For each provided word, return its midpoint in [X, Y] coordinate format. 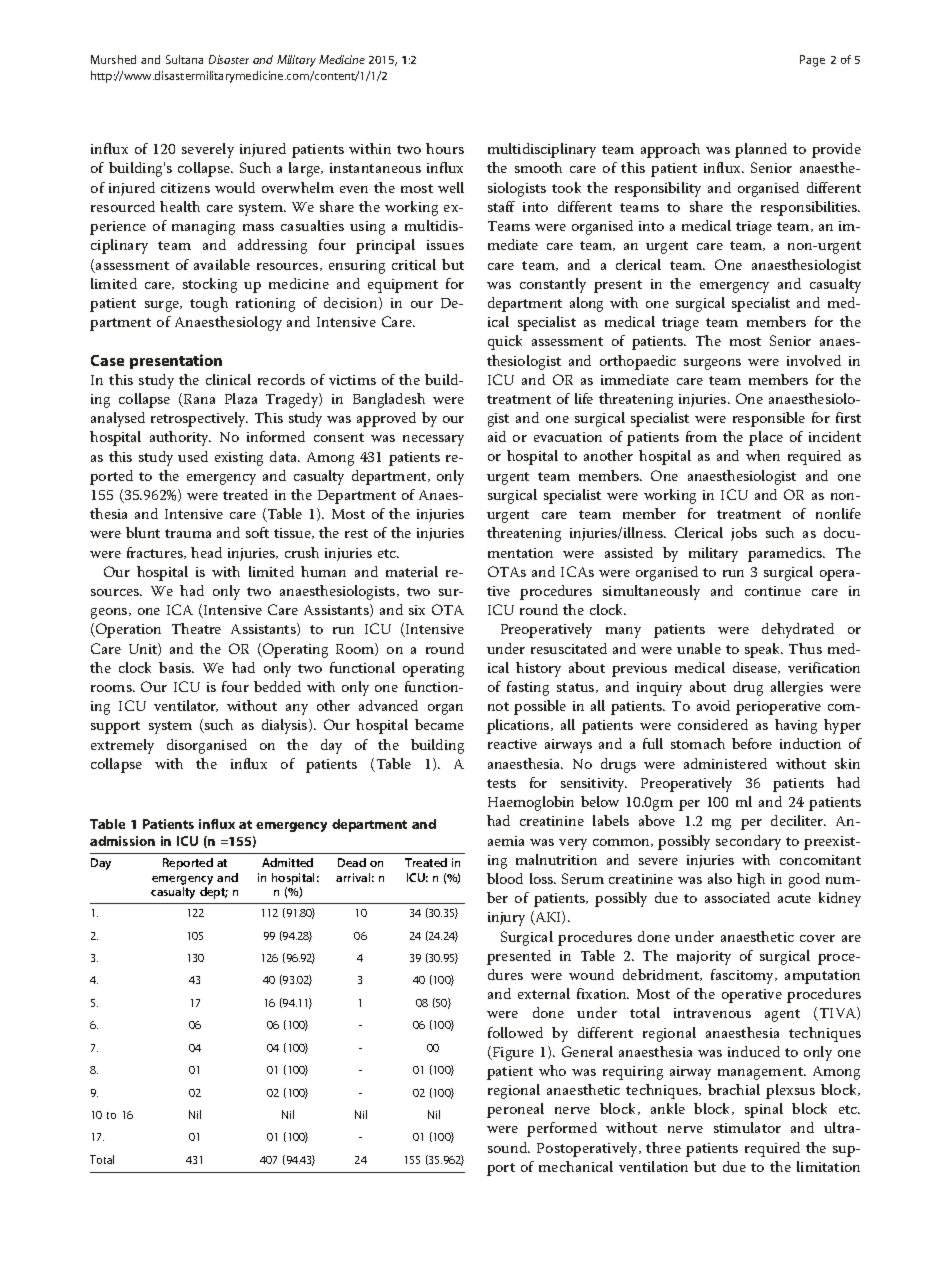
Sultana [184, 59]
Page [812, 61]
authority [180, 438]
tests [501, 783]
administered [725, 763]
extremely [122, 746]
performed [562, 1129]
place [766, 438]
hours [445, 148]
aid [497, 436]
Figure [512, 1054]
